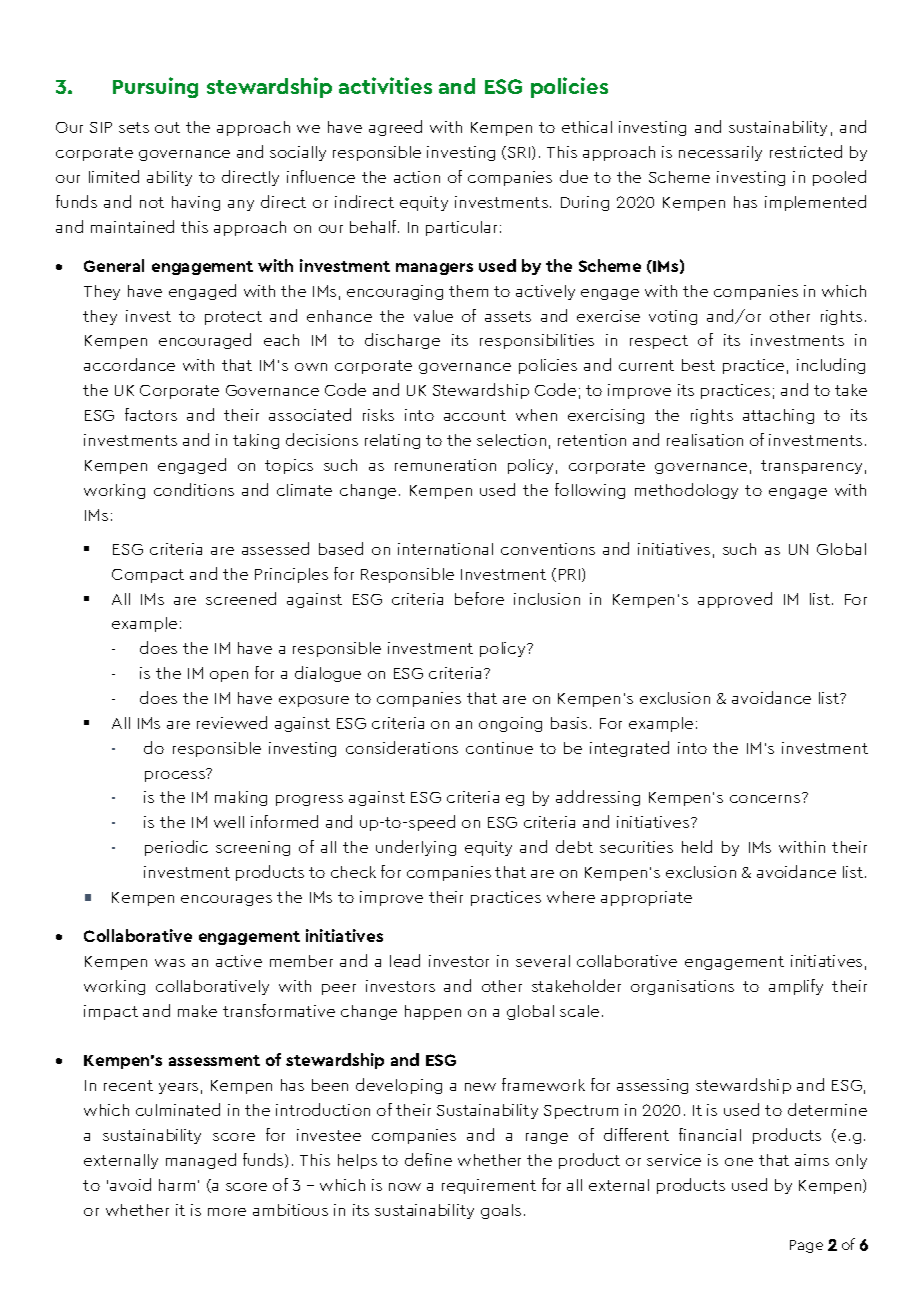  What do you see at coordinates (735, 600) in the screenshot?
I see `approved` at bounding box center [735, 600].
